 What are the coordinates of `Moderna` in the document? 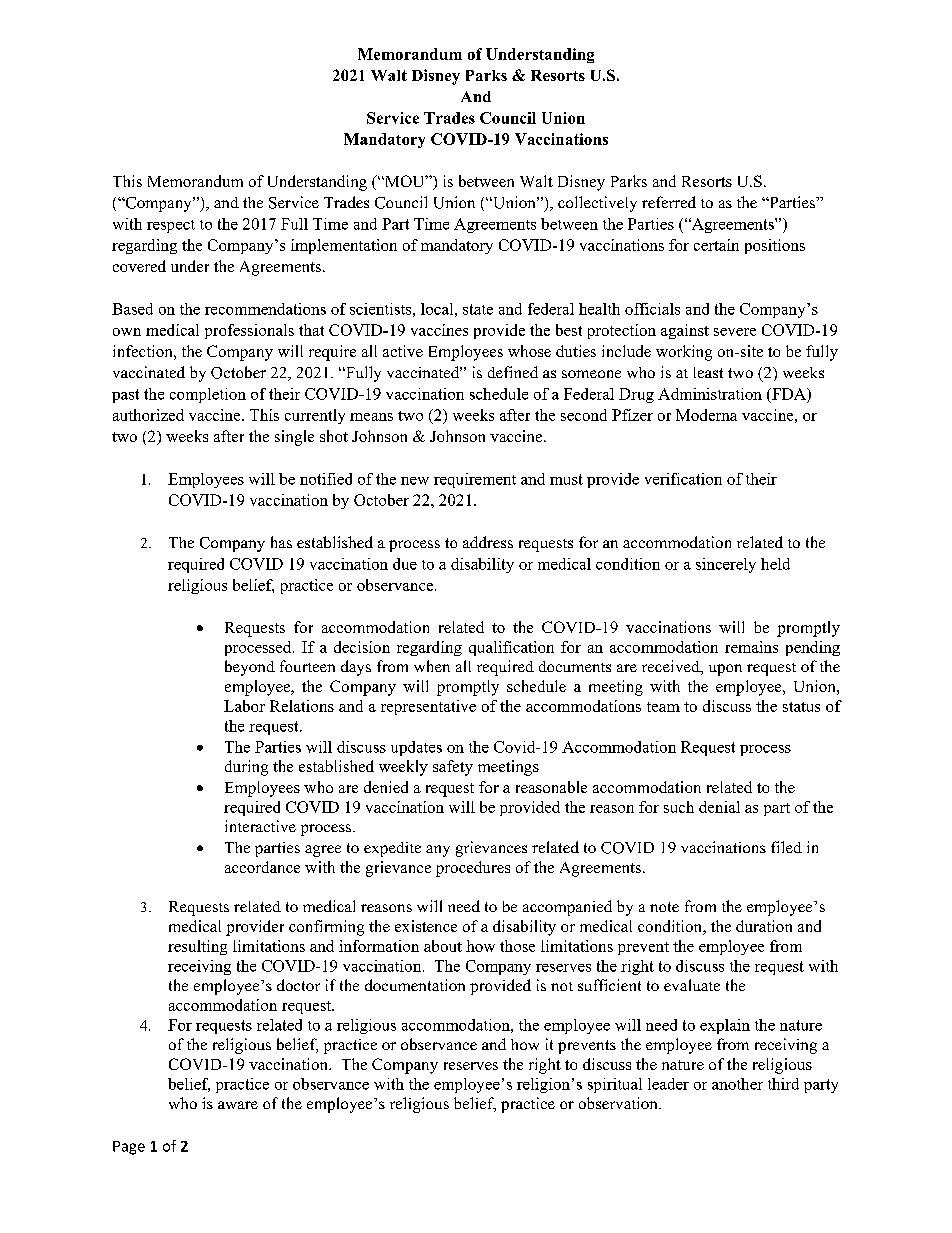 It's located at (706, 415).
